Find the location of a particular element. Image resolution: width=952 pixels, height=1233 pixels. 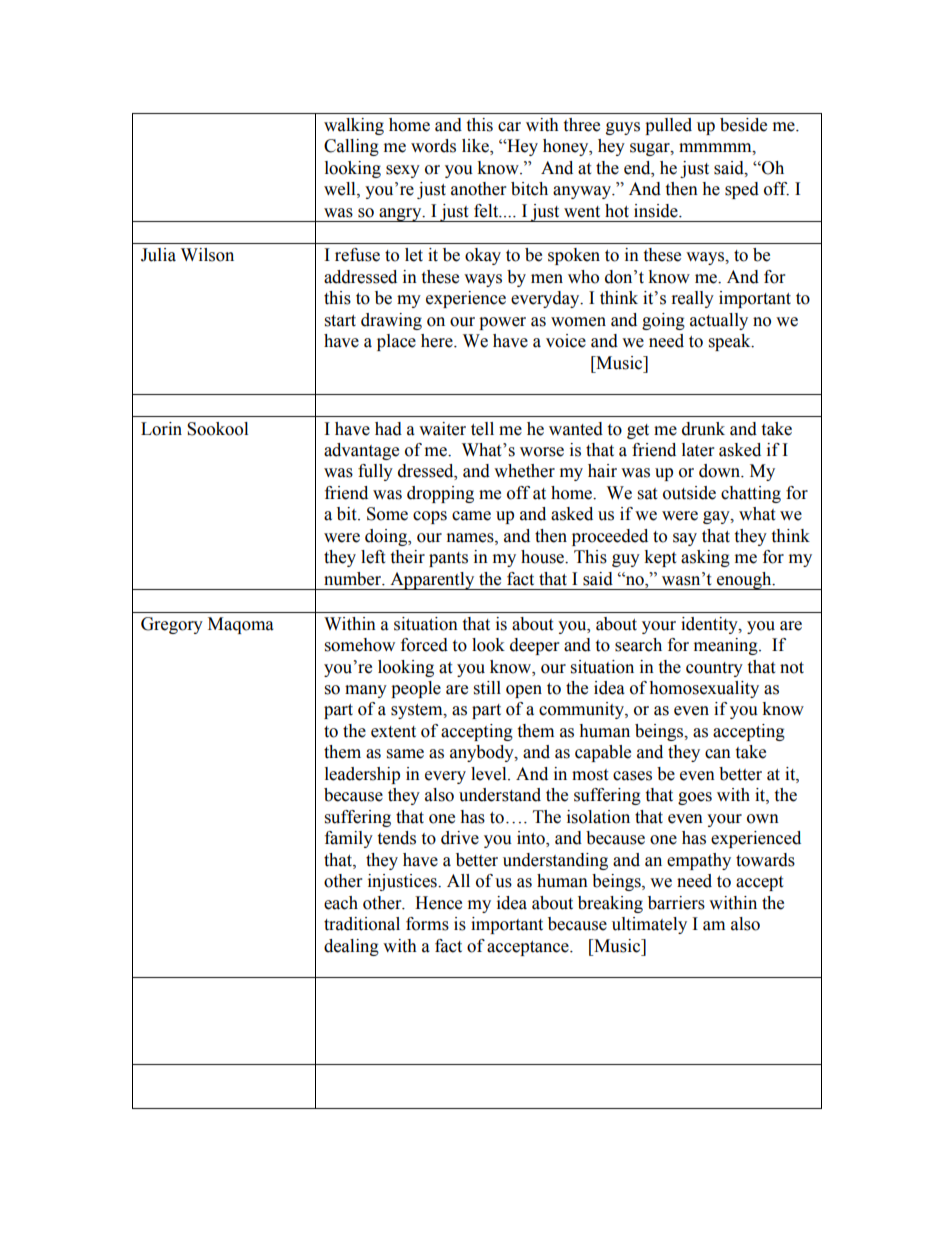

Calling is located at coordinates (351, 147).
